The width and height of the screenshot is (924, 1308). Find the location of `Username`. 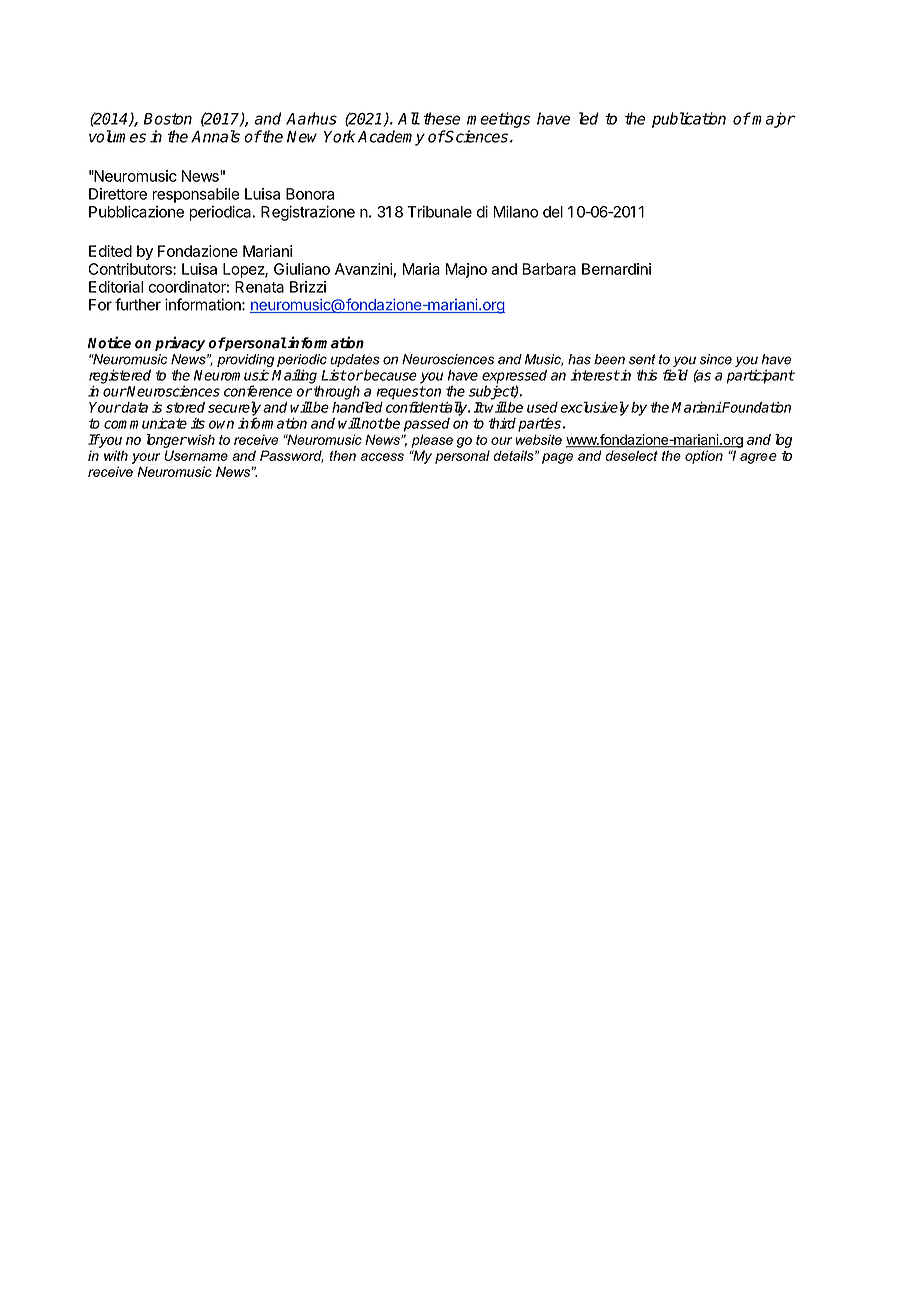

Username is located at coordinates (196, 455).
